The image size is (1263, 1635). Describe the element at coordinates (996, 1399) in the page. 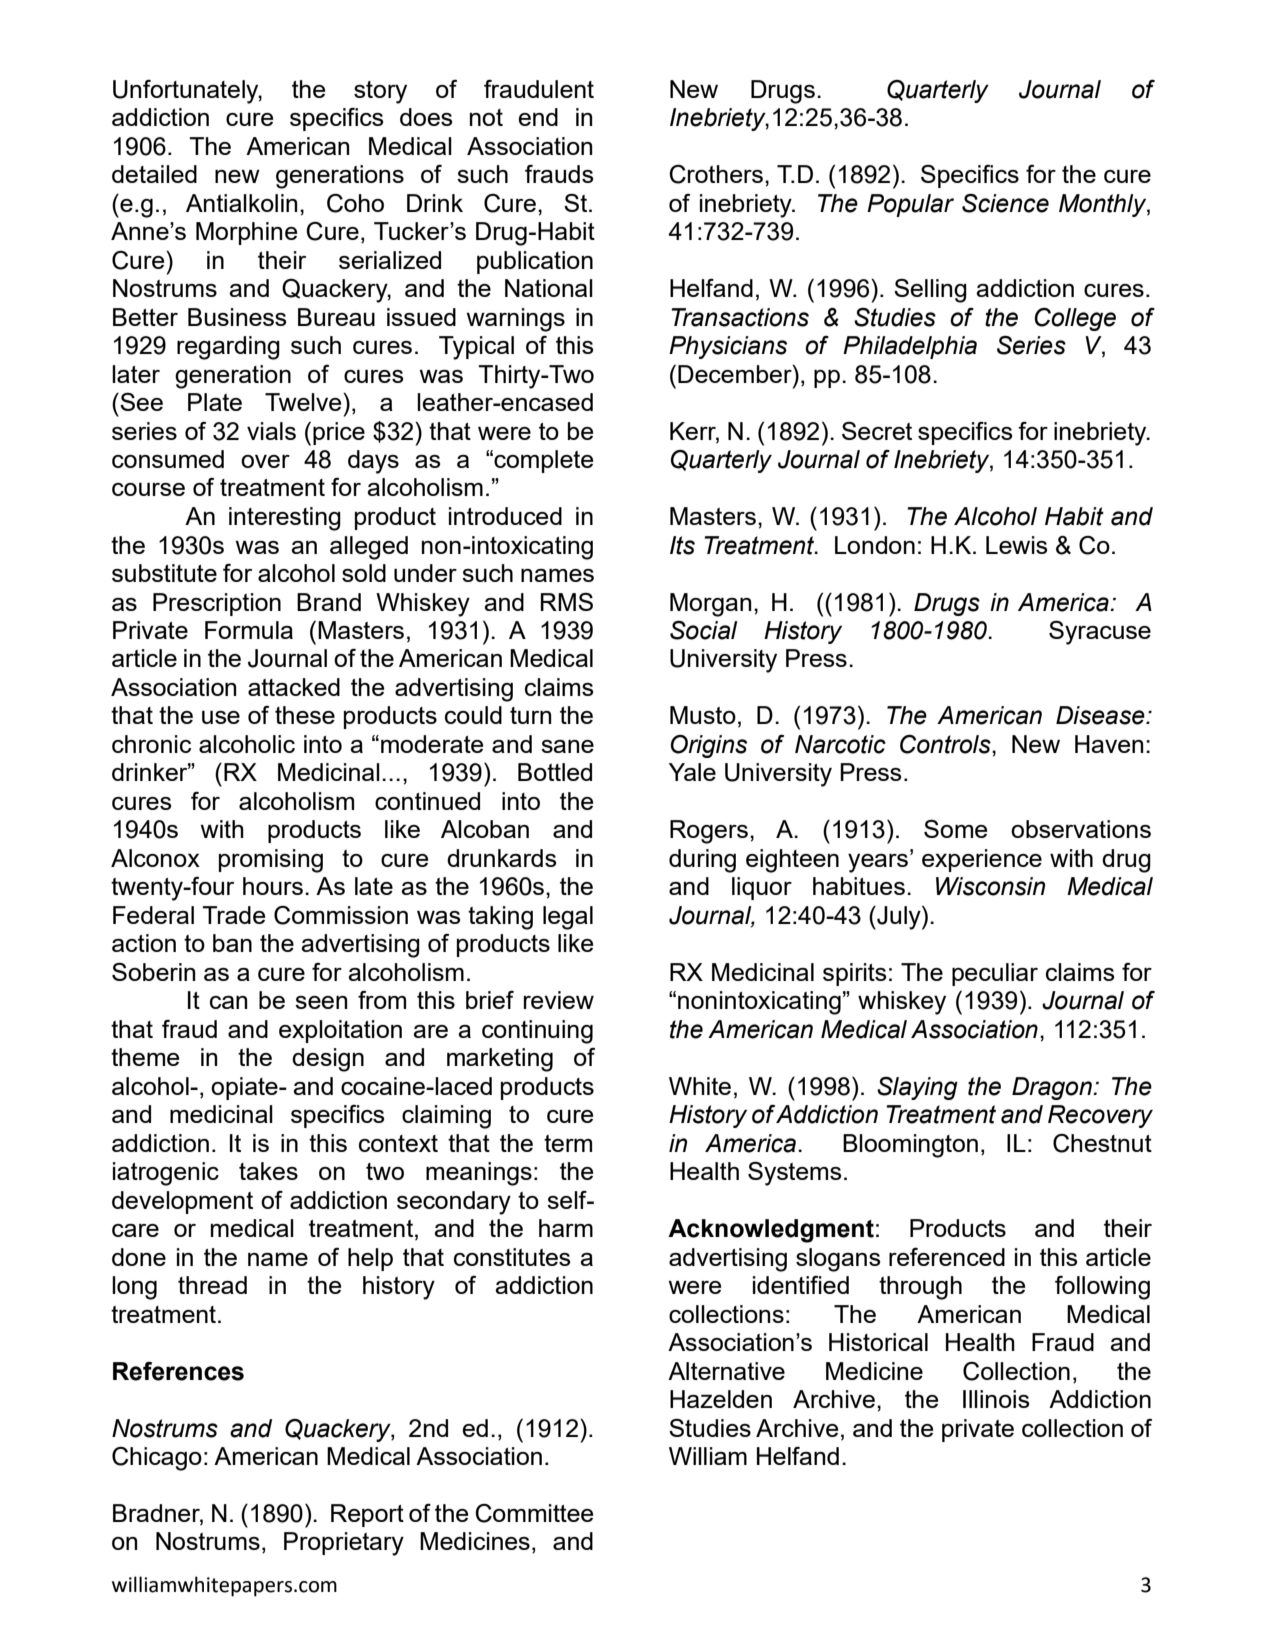

I see `Illinois` at that location.
